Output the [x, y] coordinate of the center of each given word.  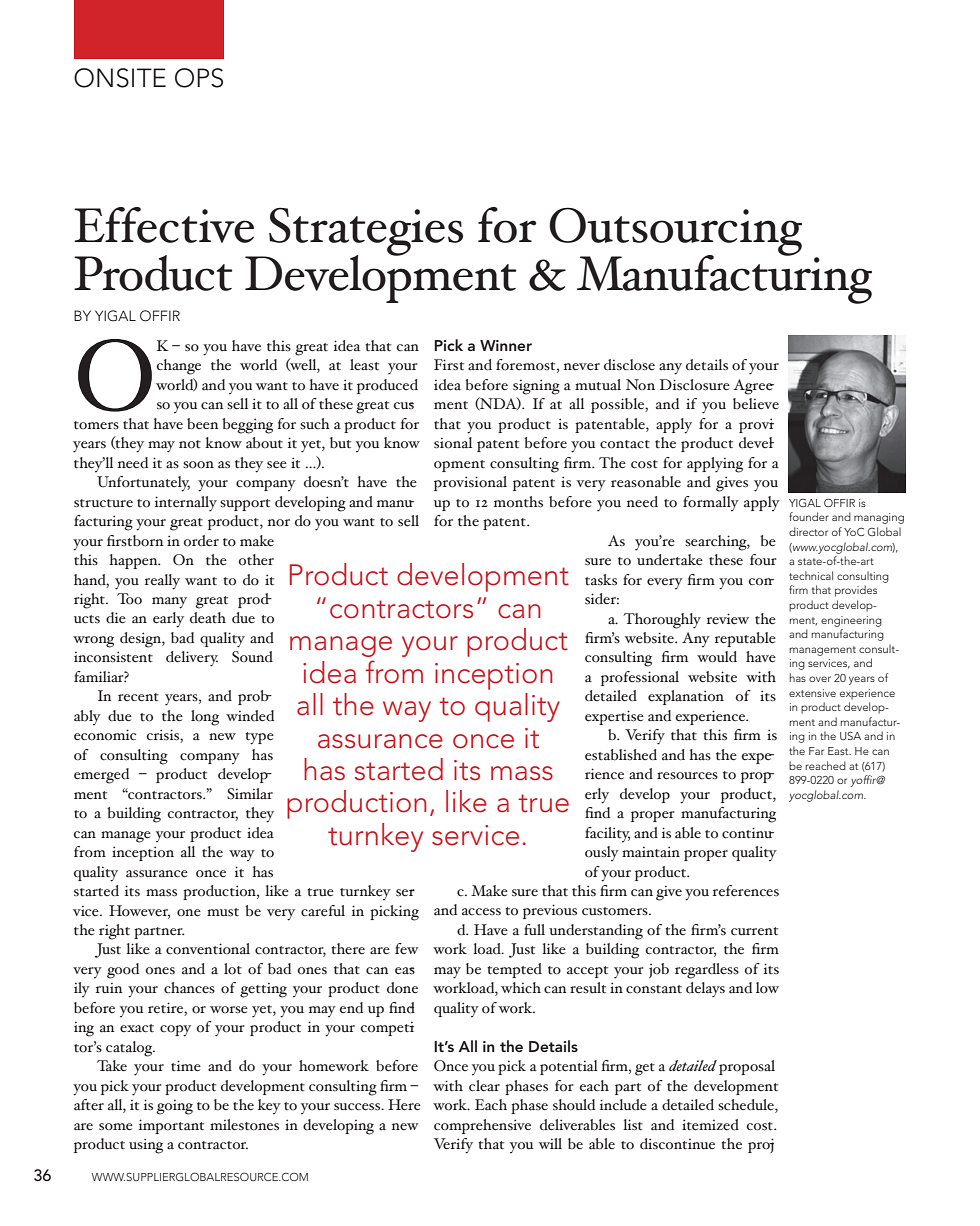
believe [756, 404]
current [754, 931]
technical [811, 575]
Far [816, 751]
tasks [601, 580]
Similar [250, 794]
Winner [506, 345]
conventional [208, 949]
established [621, 755]
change [178, 367]
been [202, 424]
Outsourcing [675, 232]
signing [536, 387]
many [169, 603]
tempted [514, 970]
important [171, 1126]
